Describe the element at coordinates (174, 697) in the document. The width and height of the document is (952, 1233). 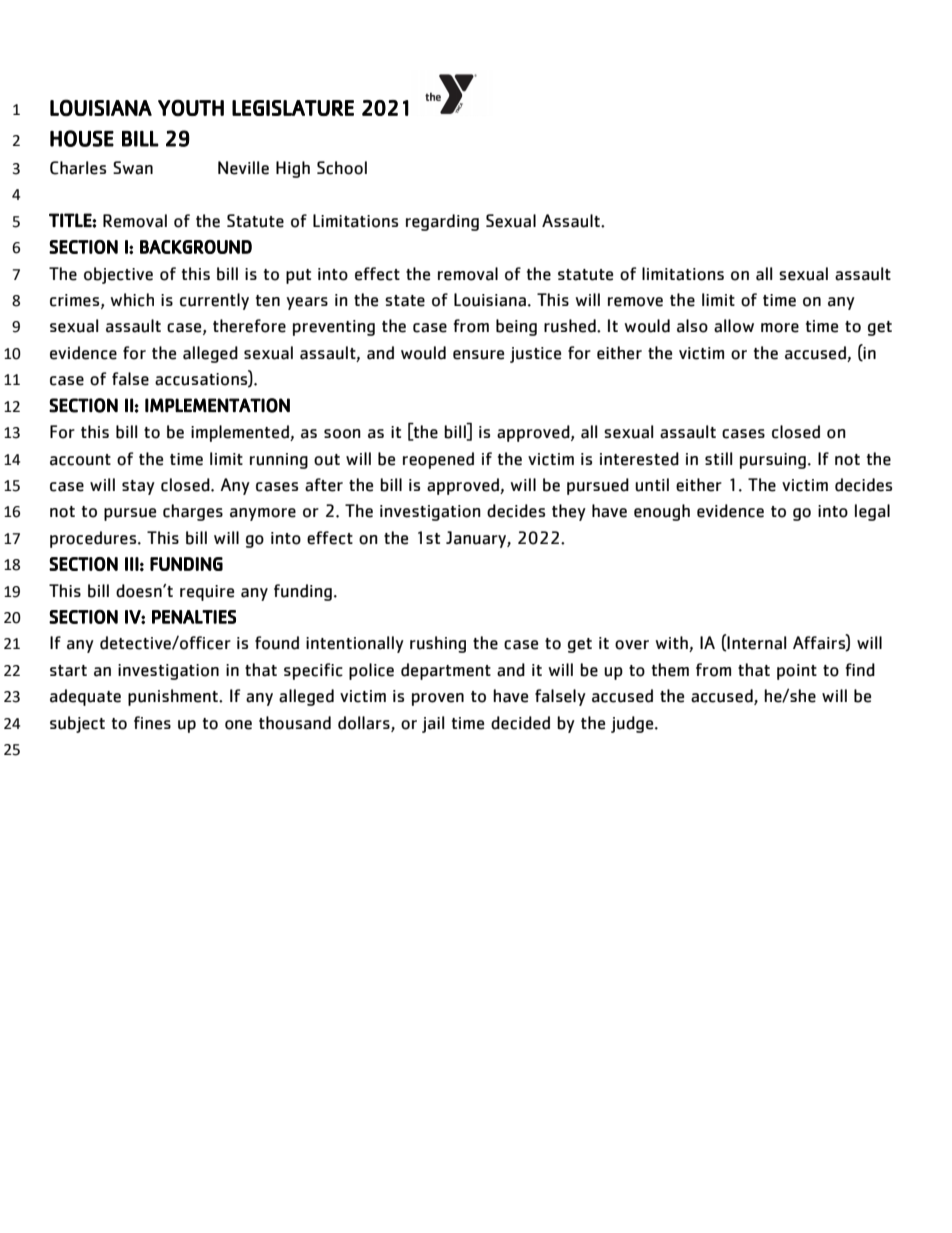
I see `punishment` at that location.
